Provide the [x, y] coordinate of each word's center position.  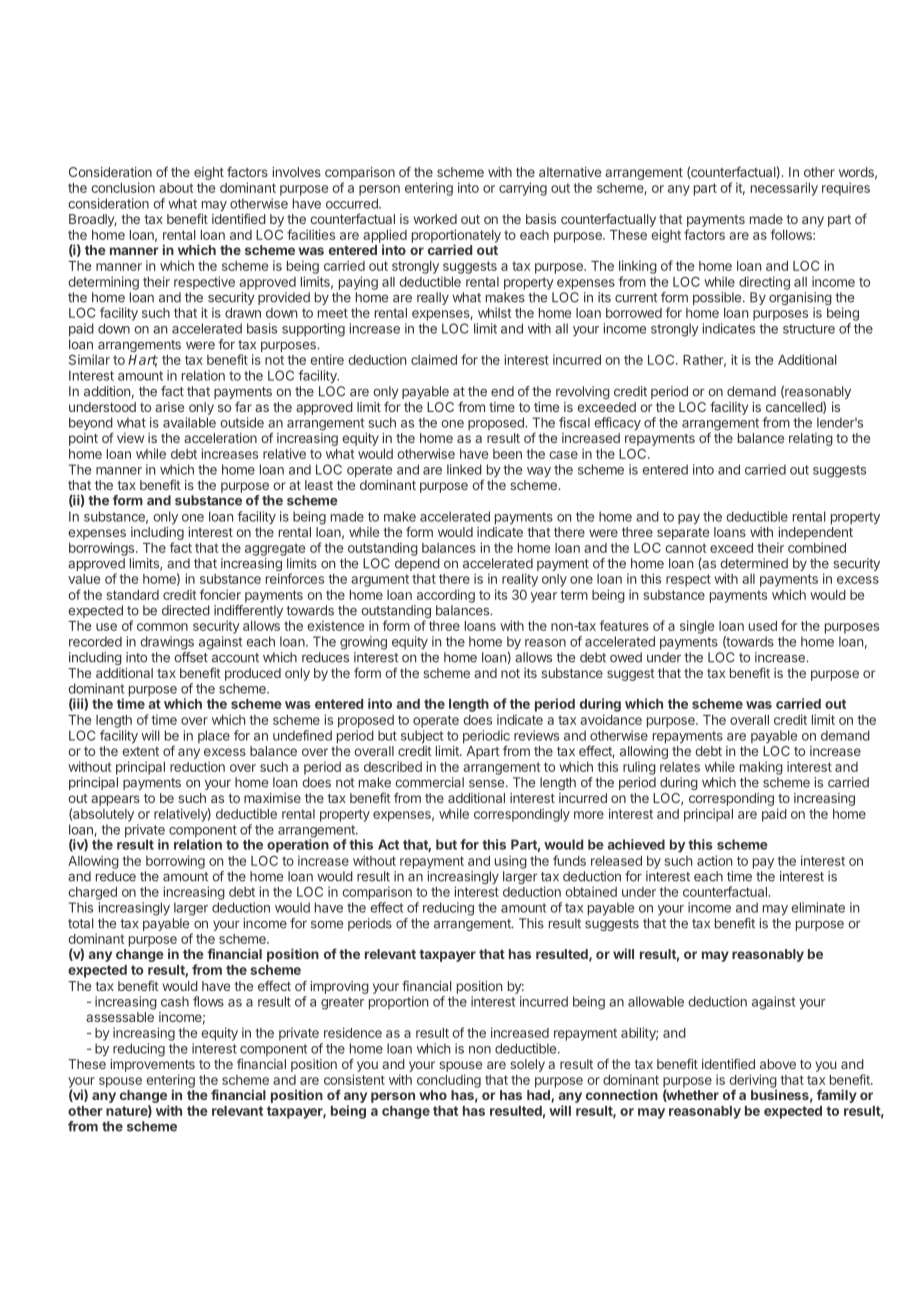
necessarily [784, 189]
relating [811, 439]
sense [486, 784]
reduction [197, 766]
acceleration [220, 438]
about [176, 188]
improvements [152, 1065]
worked [435, 219]
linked [464, 469]
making [761, 768]
